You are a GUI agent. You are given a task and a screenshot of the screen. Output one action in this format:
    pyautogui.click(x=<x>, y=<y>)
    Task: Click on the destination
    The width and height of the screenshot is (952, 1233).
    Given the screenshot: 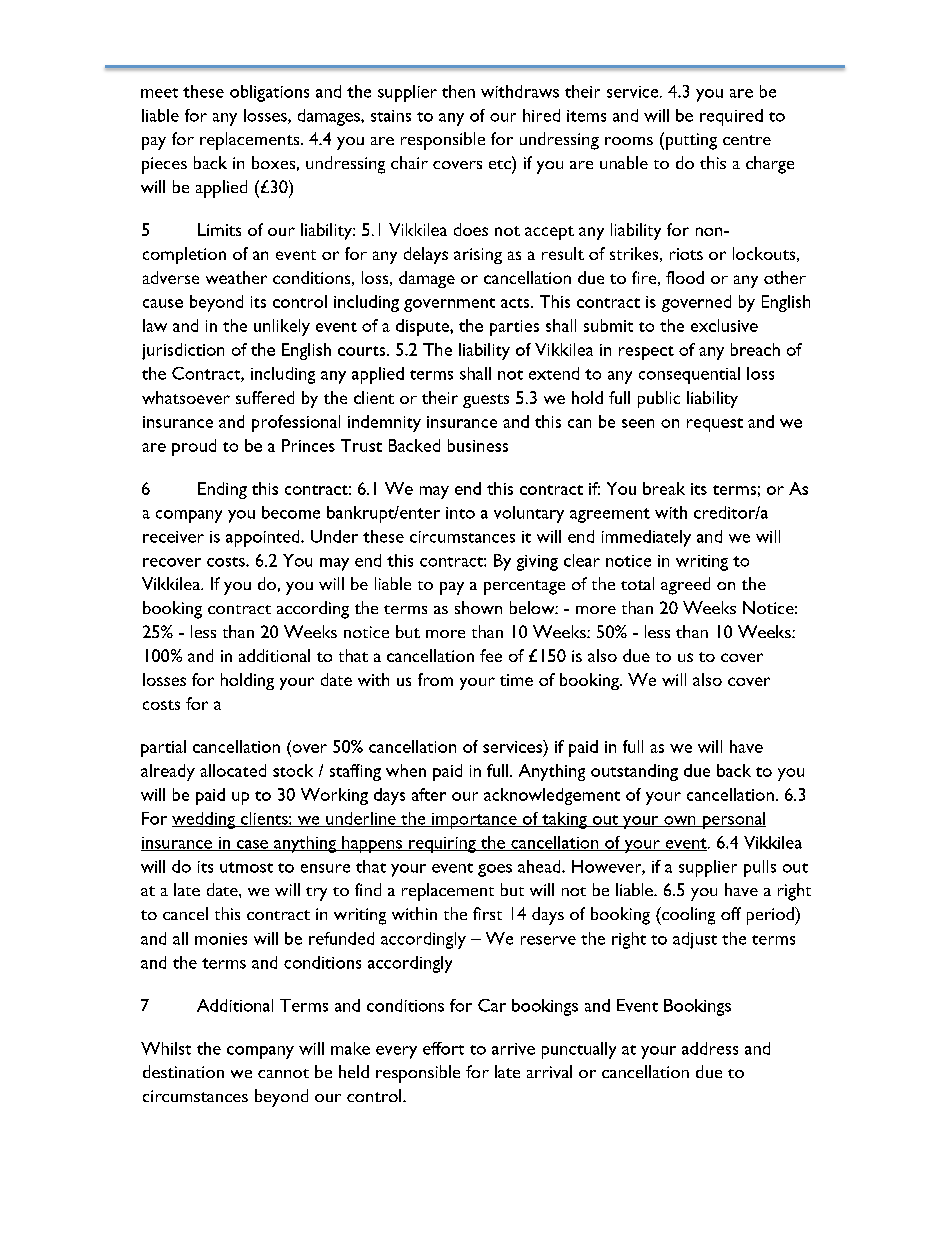 What is the action you would take?
    pyautogui.click(x=183, y=1071)
